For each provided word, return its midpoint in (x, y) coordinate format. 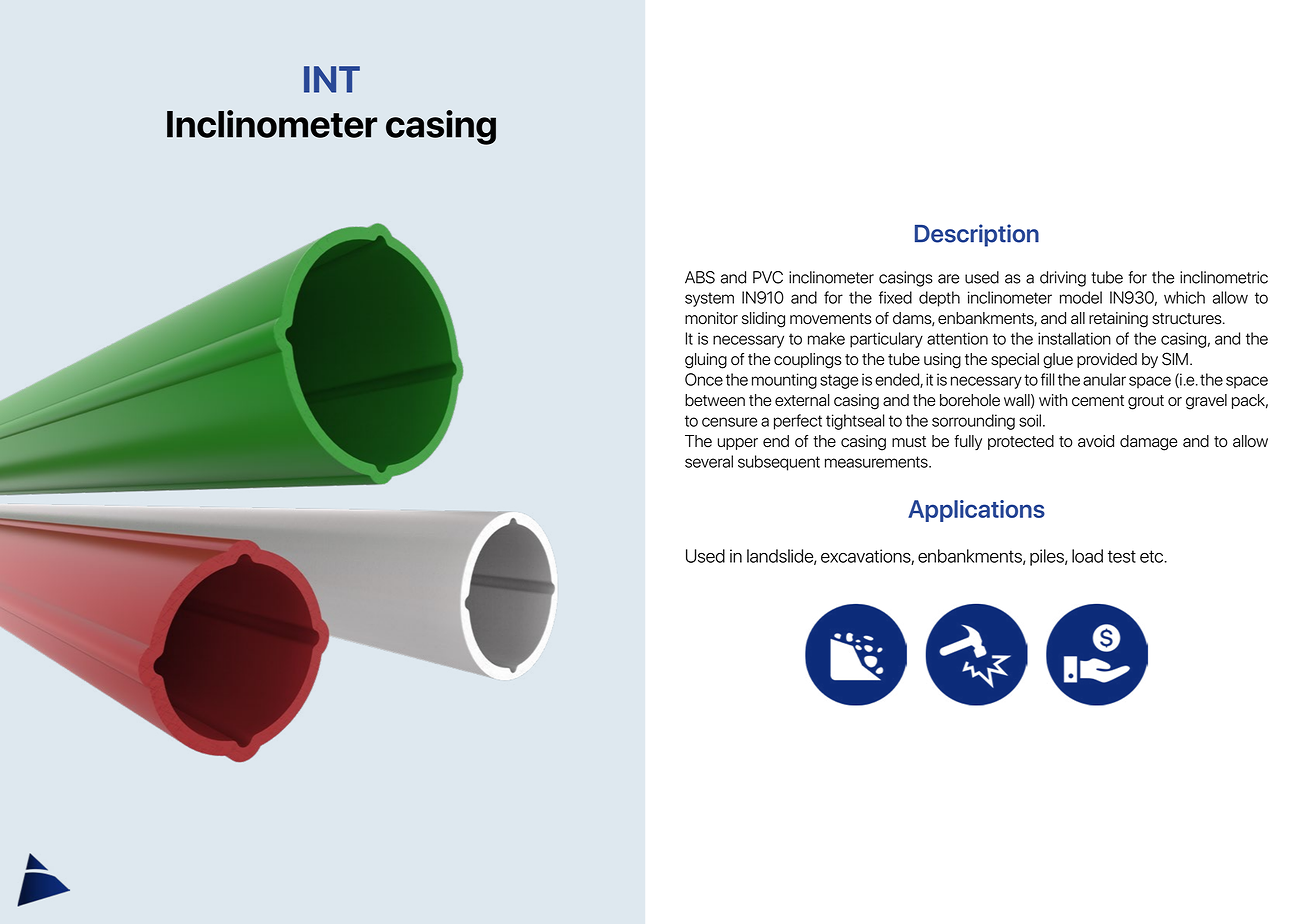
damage (1148, 443)
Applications (976, 511)
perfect (798, 422)
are (948, 279)
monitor (711, 318)
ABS (700, 277)
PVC (768, 277)
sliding (763, 320)
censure (729, 422)
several (709, 461)
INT (332, 79)
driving (1063, 279)
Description (977, 235)
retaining (1118, 320)
